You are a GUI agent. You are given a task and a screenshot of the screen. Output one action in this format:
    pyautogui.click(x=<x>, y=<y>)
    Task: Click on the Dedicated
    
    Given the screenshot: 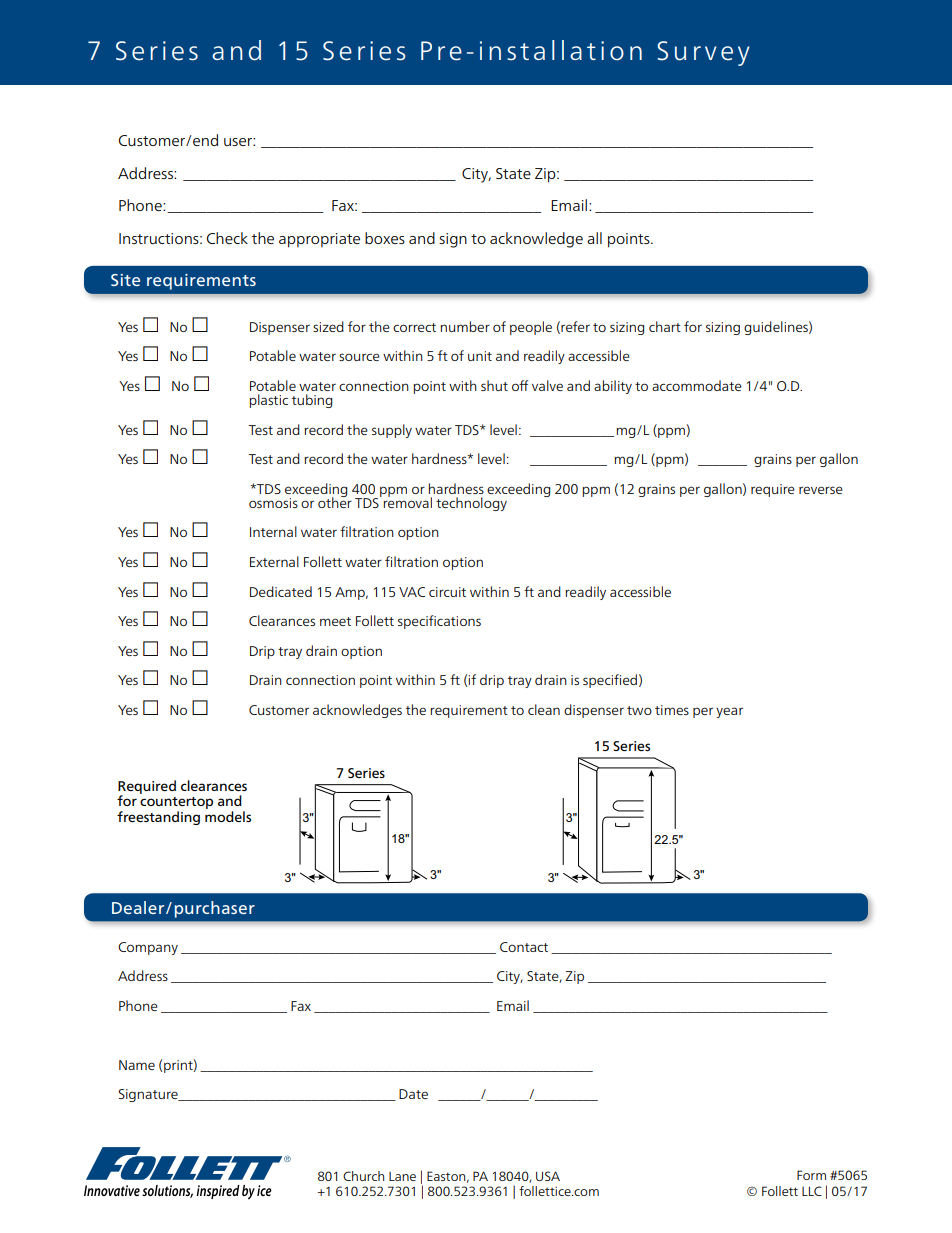 What is the action you would take?
    pyautogui.click(x=281, y=591)
